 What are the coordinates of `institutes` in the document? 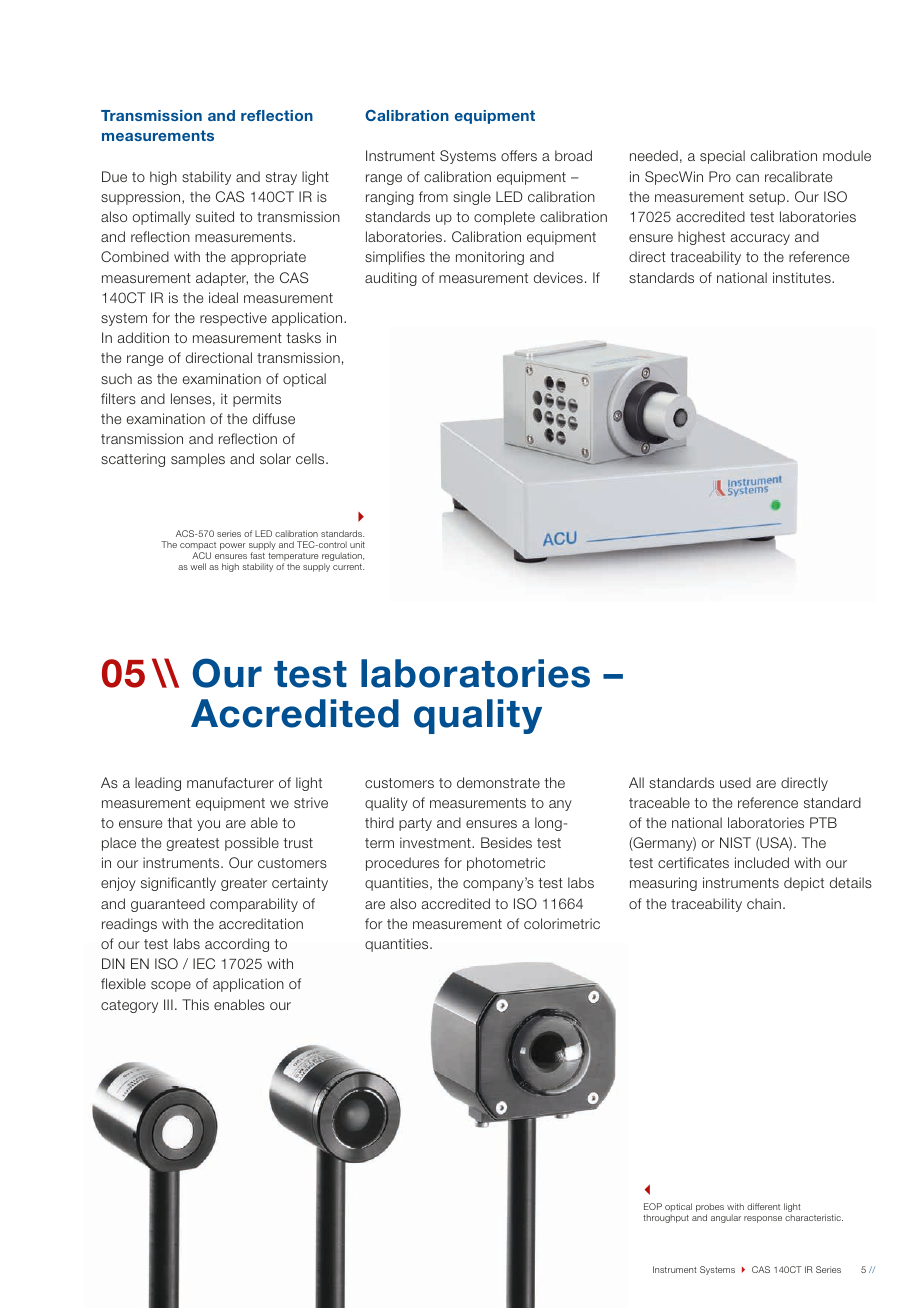 It's located at (803, 277).
